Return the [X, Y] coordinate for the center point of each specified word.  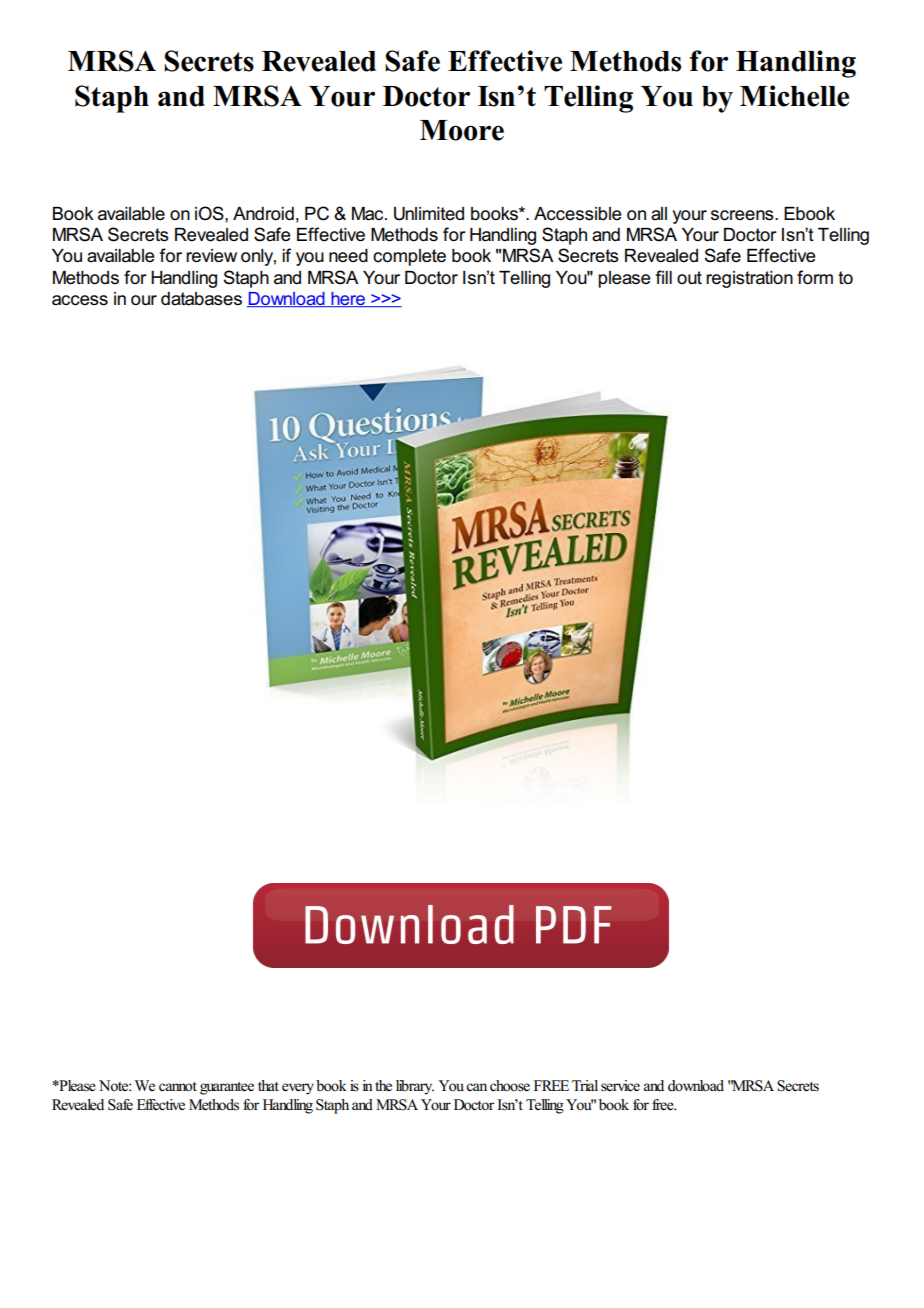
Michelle [794, 96]
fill [664, 277]
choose [510, 1086]
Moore [462, 130]
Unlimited [429, 214]
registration [749, 279]
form [815, 277]
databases [201, 299]
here [348, 299]
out [689, 277]
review [211, 256]
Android [263, 214]
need [348, 256]
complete [409, 257]
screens [743, 215]
